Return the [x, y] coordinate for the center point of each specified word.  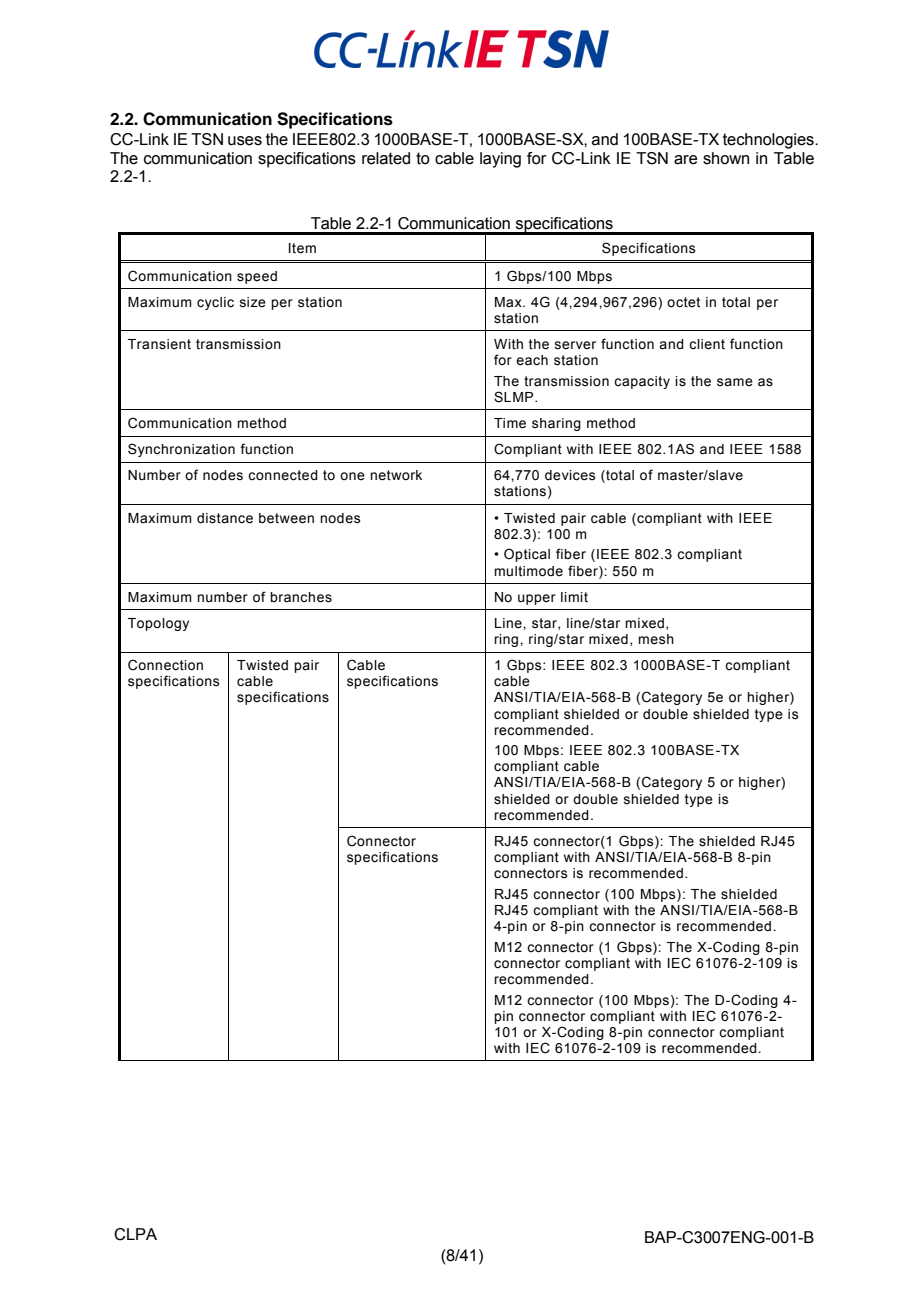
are [685, 160]
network [396, 475]
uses [245, 141]
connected [283, 475]
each [532, 360]
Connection [165, 665]
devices [570, 475]
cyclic [215, 303]
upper [537, 599]
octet [683, 302]
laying [500, 160]
